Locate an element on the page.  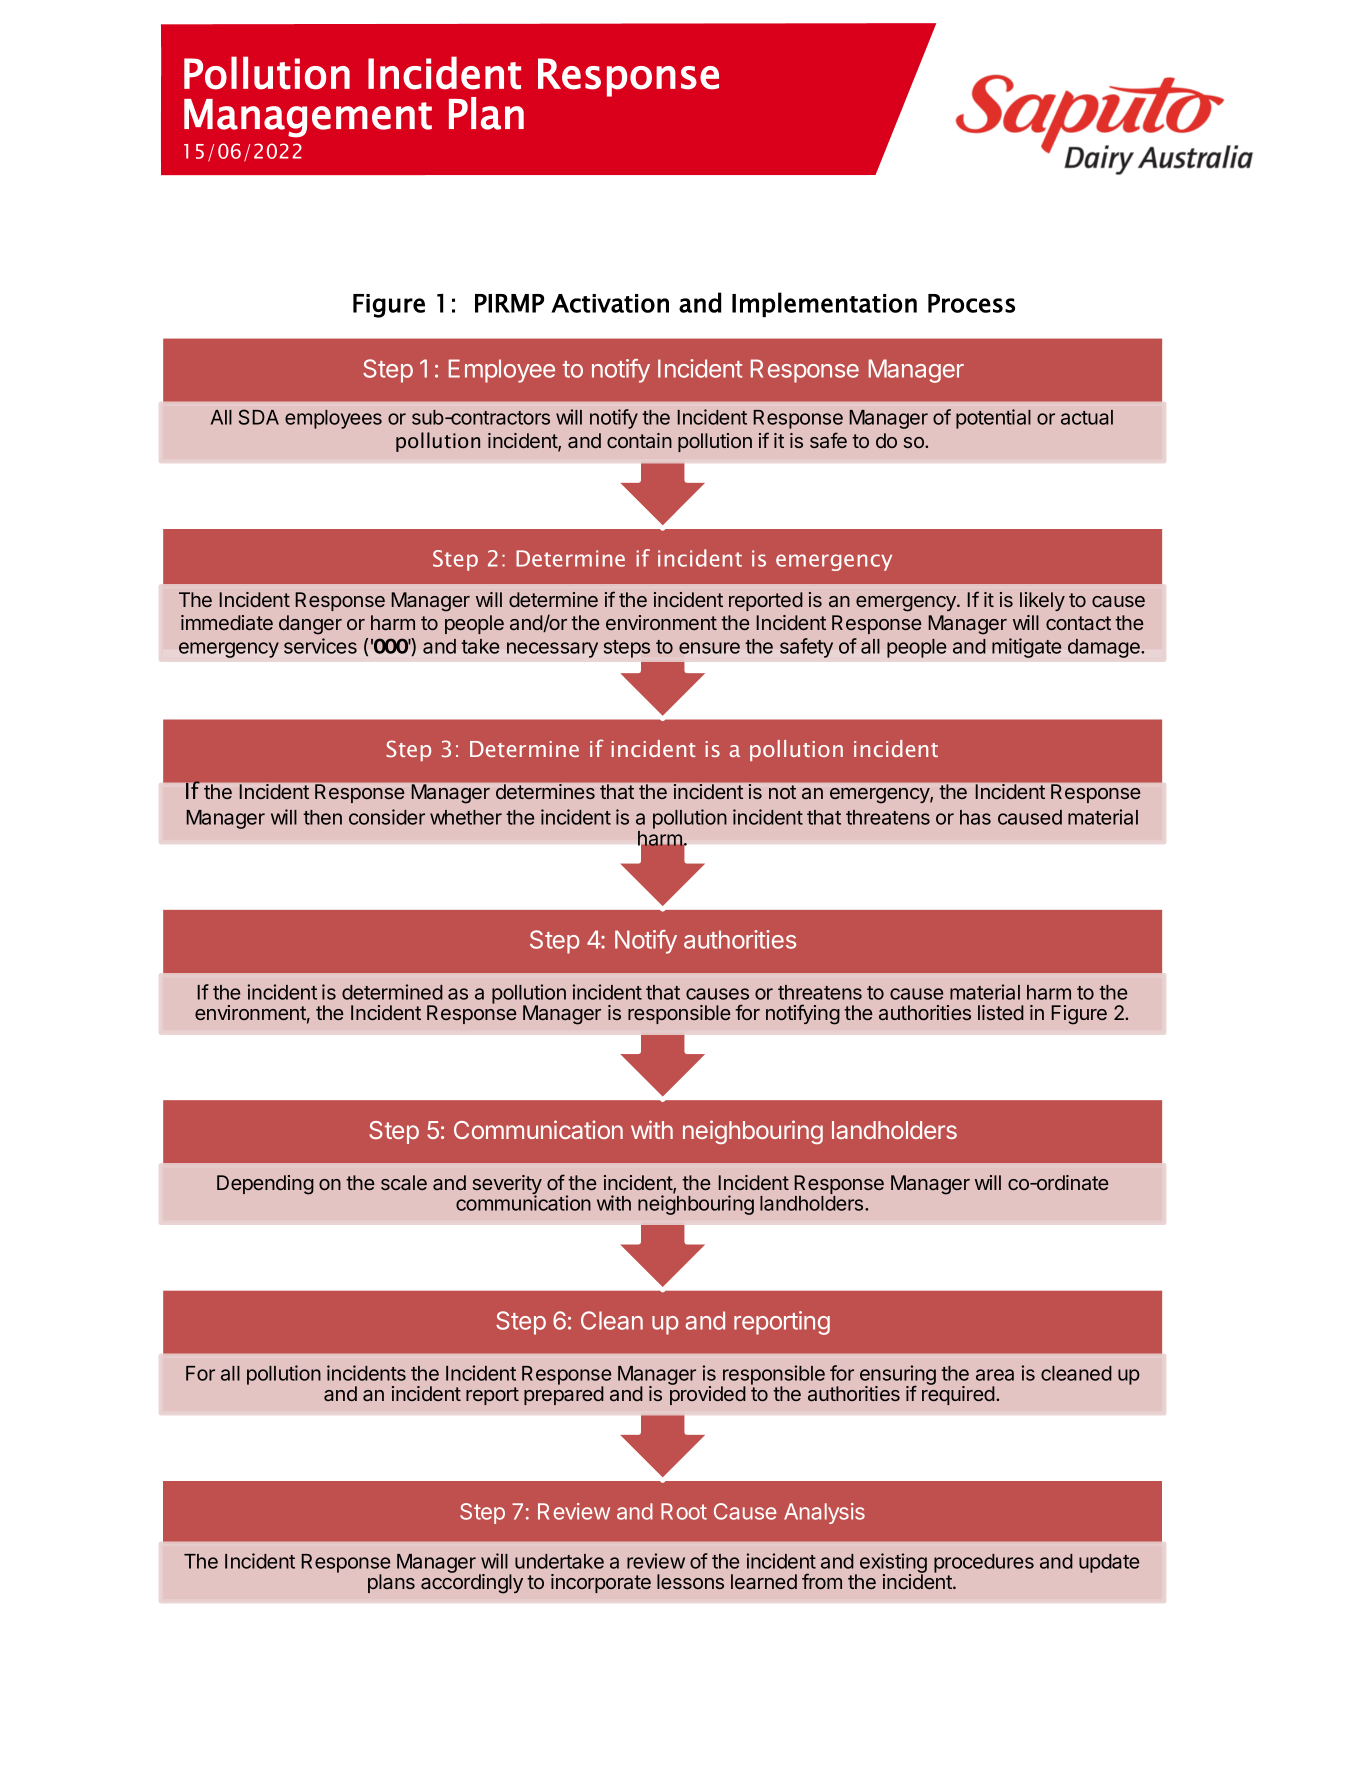
listed is located at coordinates (1001, 1012).
